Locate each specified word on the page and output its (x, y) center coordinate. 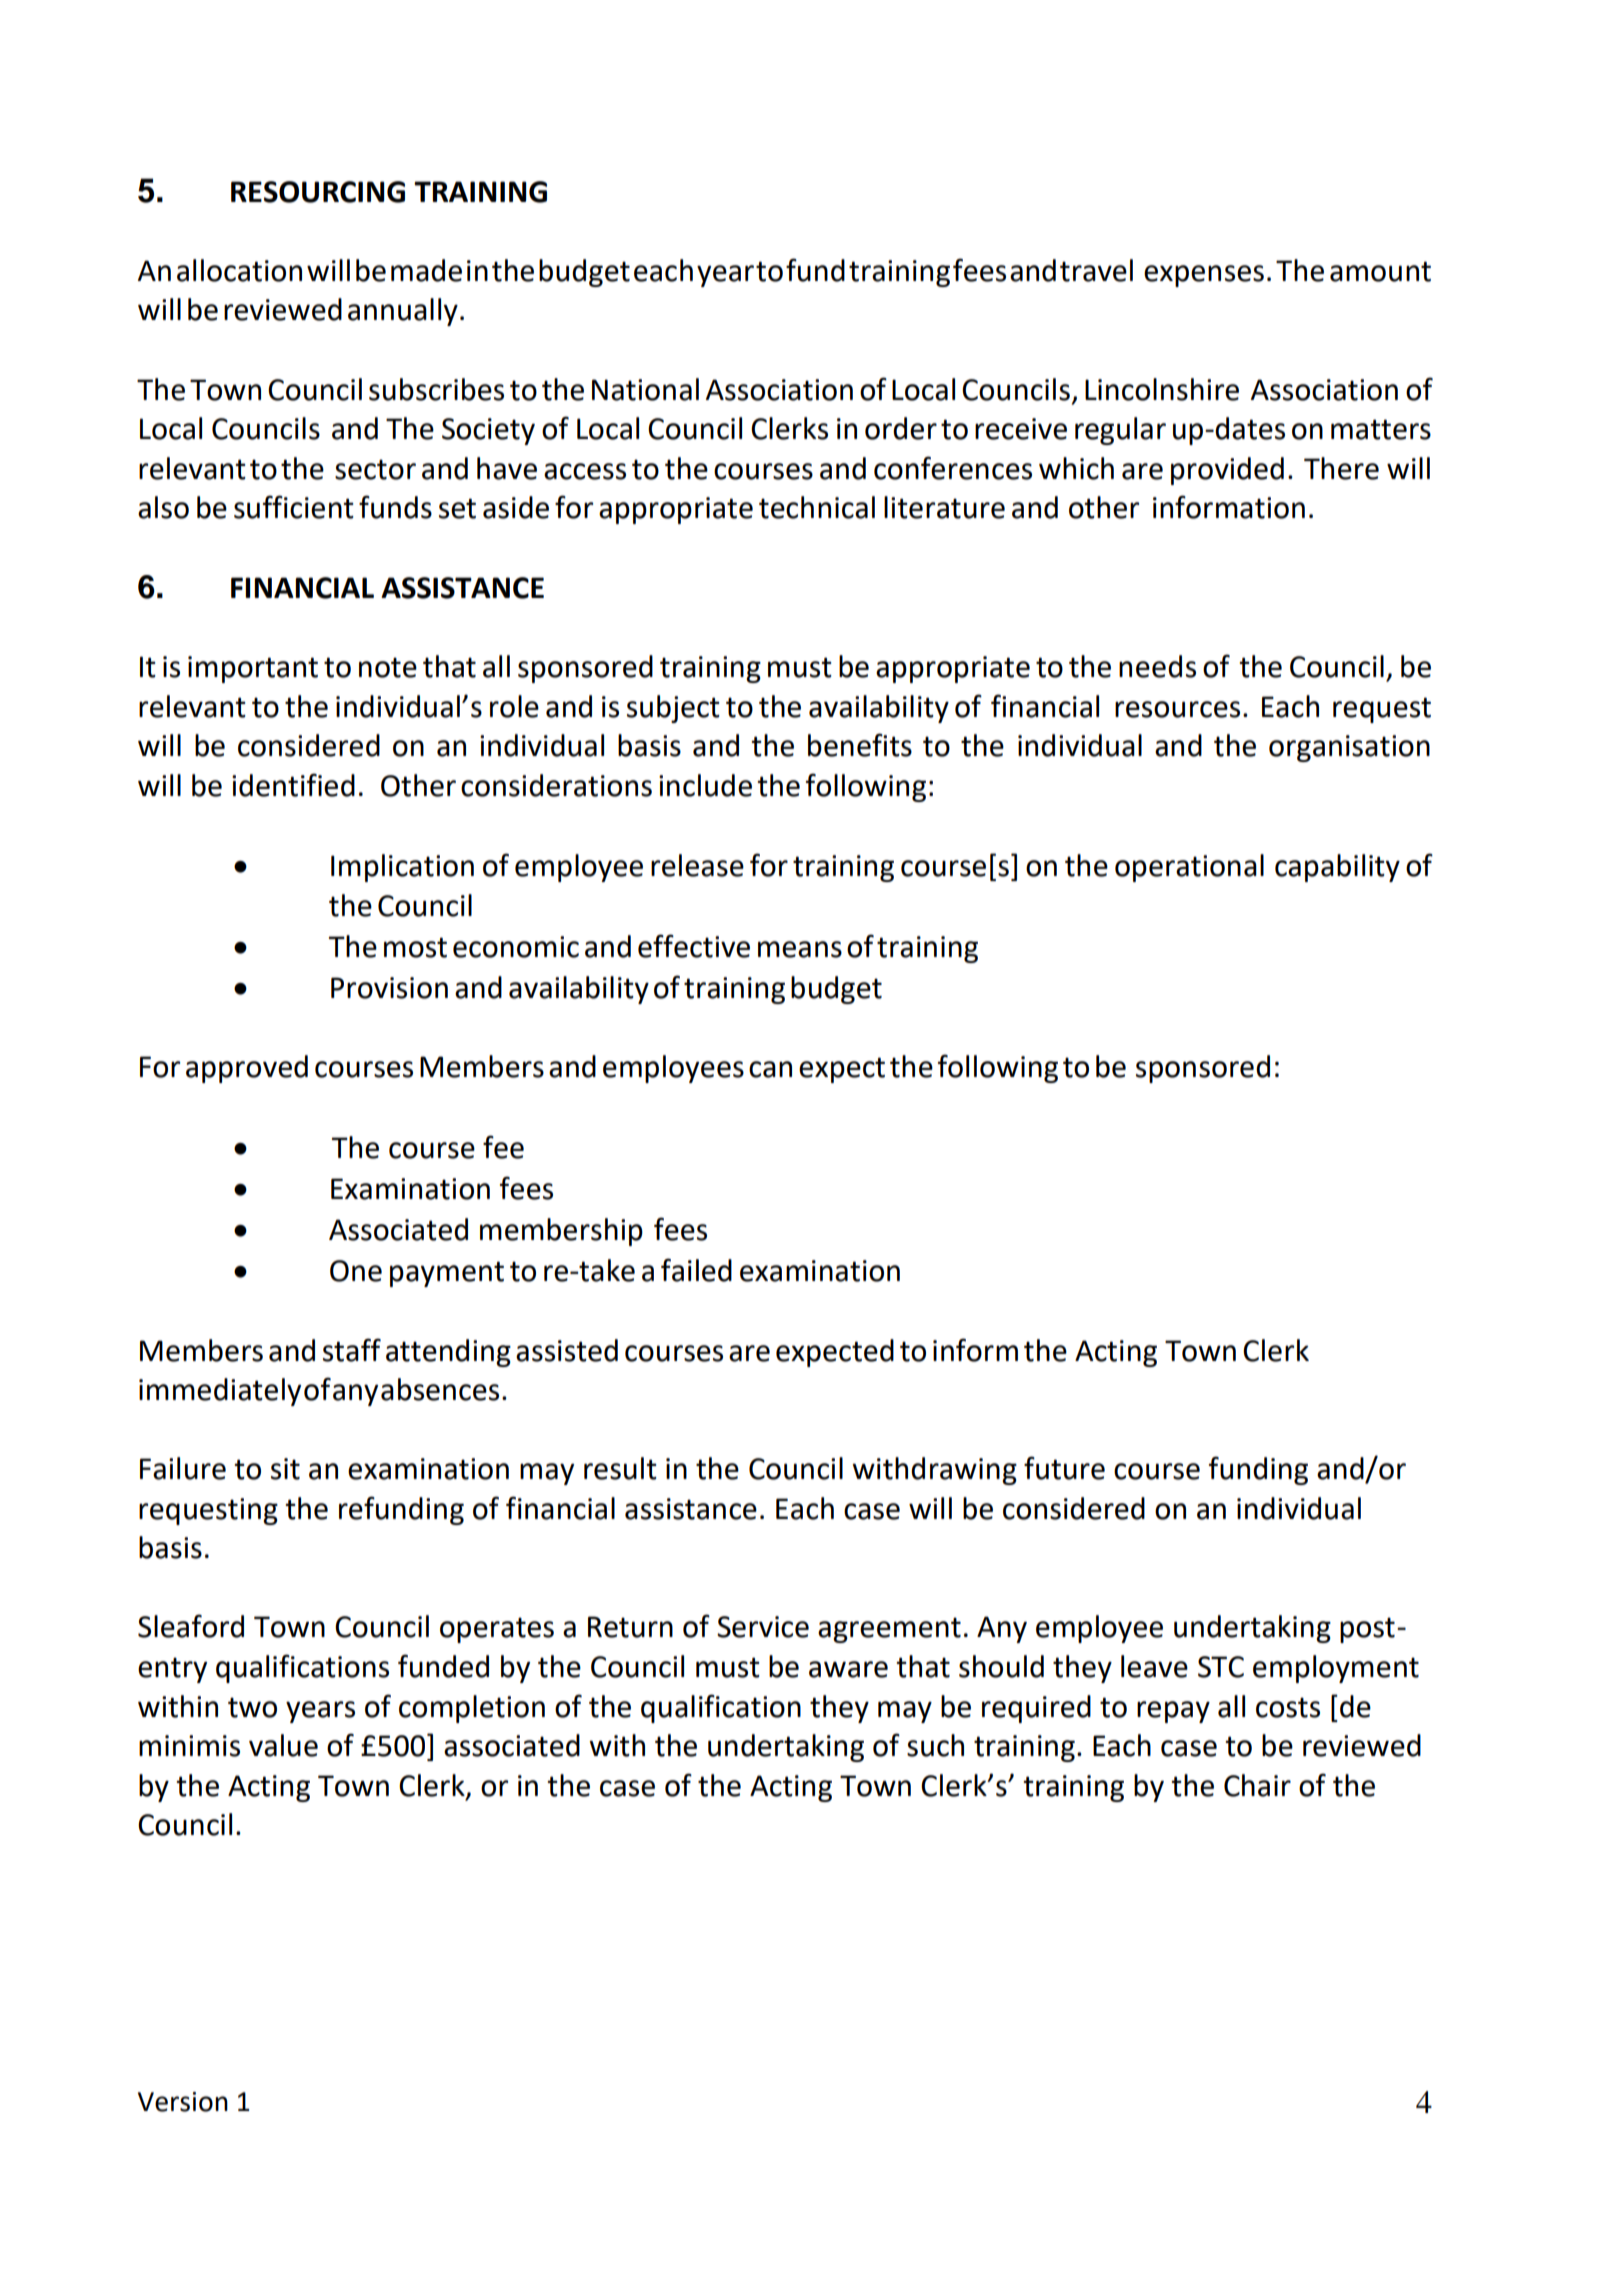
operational (1189, 868)
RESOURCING (318, 192)
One (356, 1271)
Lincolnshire (1162, 389)
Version (183, 2102)
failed (696, 1270)
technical (817, 507)
